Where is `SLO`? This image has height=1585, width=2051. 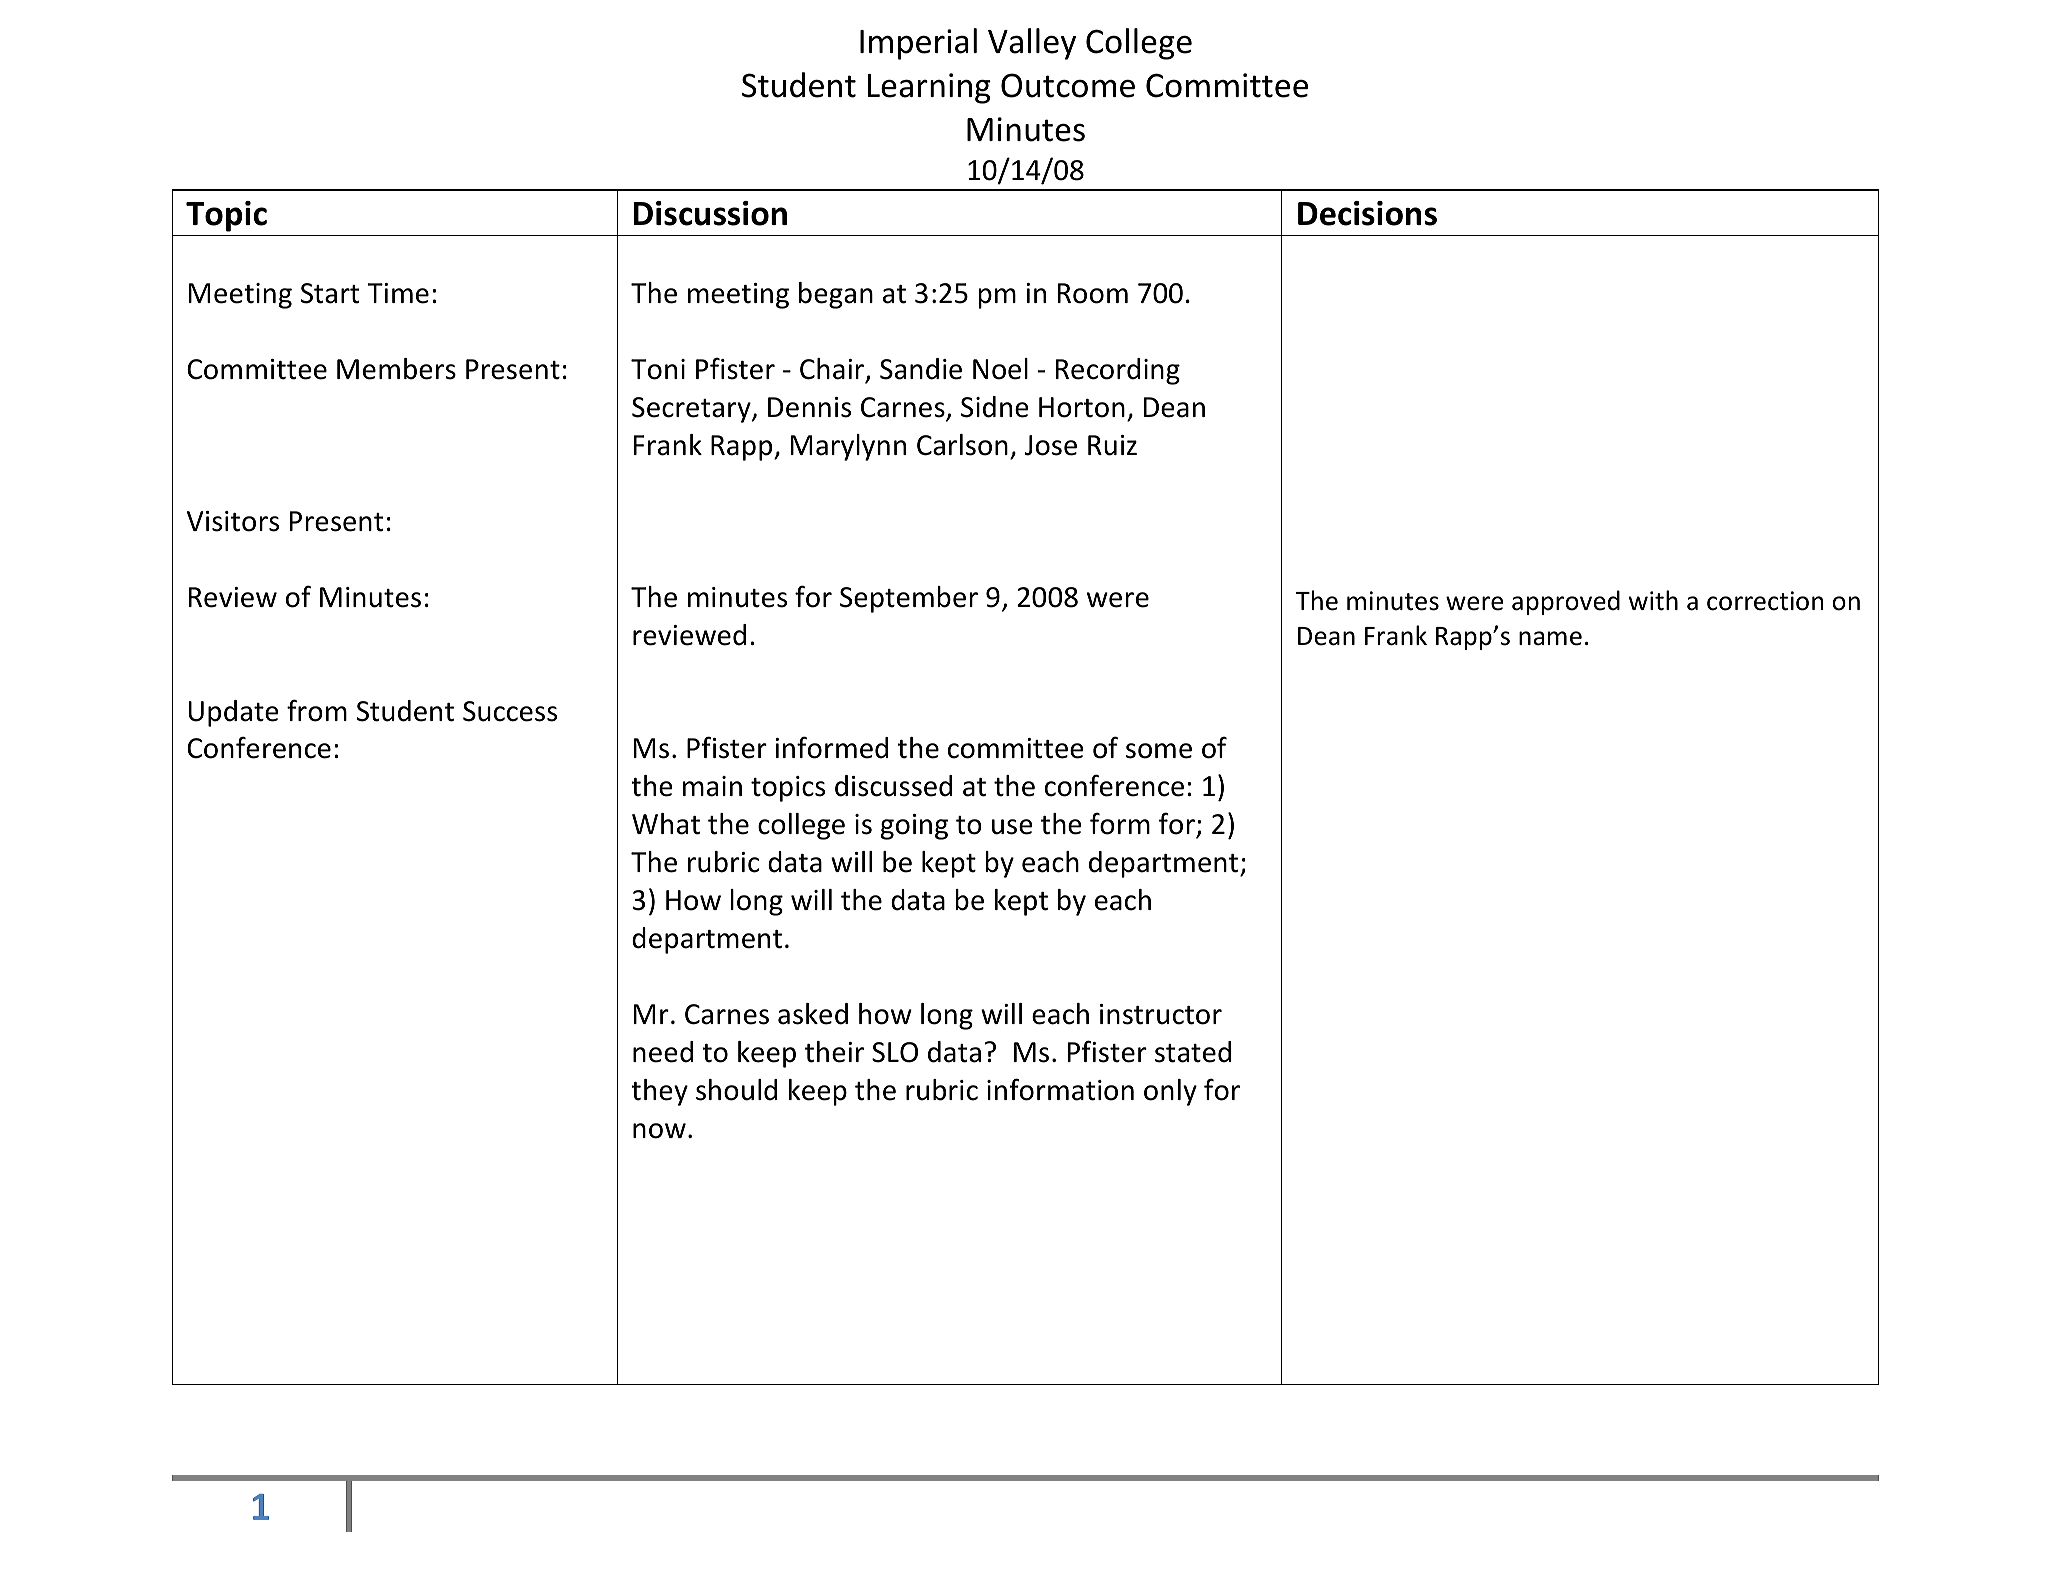
SLO is located at coordinates (895, 1052).
